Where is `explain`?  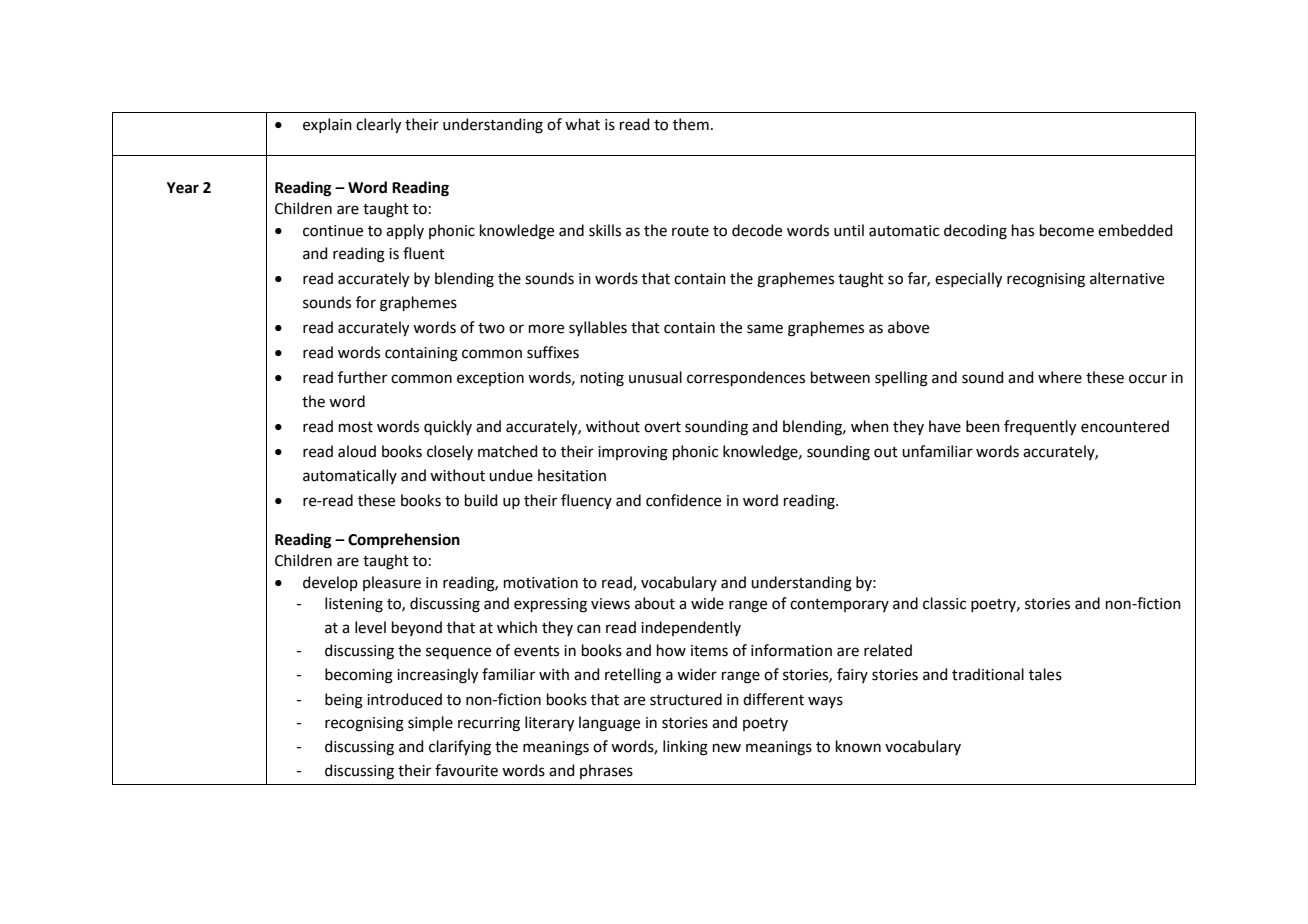
explain is located at coordinates (327, 125).
